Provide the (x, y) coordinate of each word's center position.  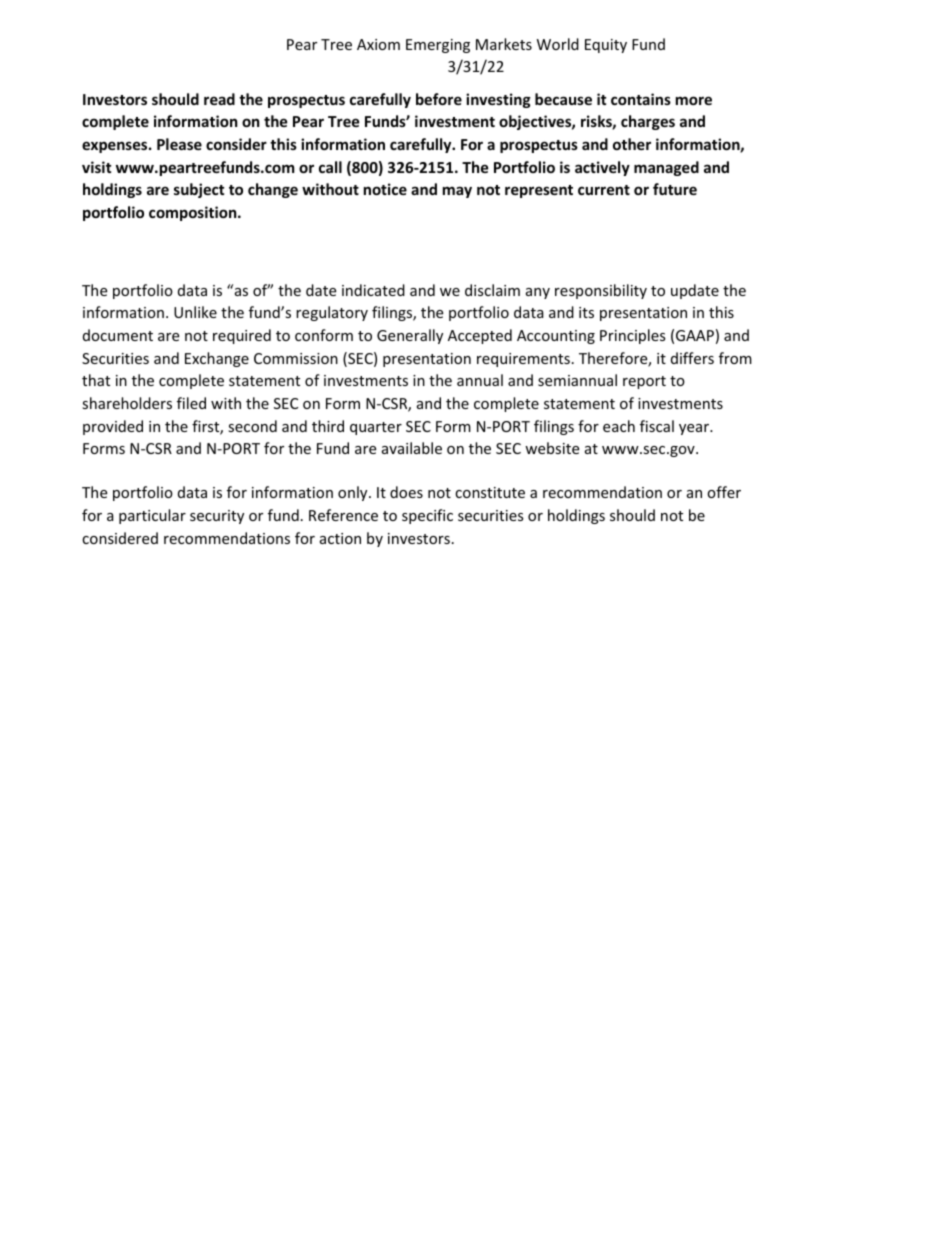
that (96, 380)
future (675, 189)
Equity (606, 46)
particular (152, 516)
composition (194, 213)
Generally (410, 336)
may (457, 192)
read (219, 99)
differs (692, 358)
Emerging (438, 46)
